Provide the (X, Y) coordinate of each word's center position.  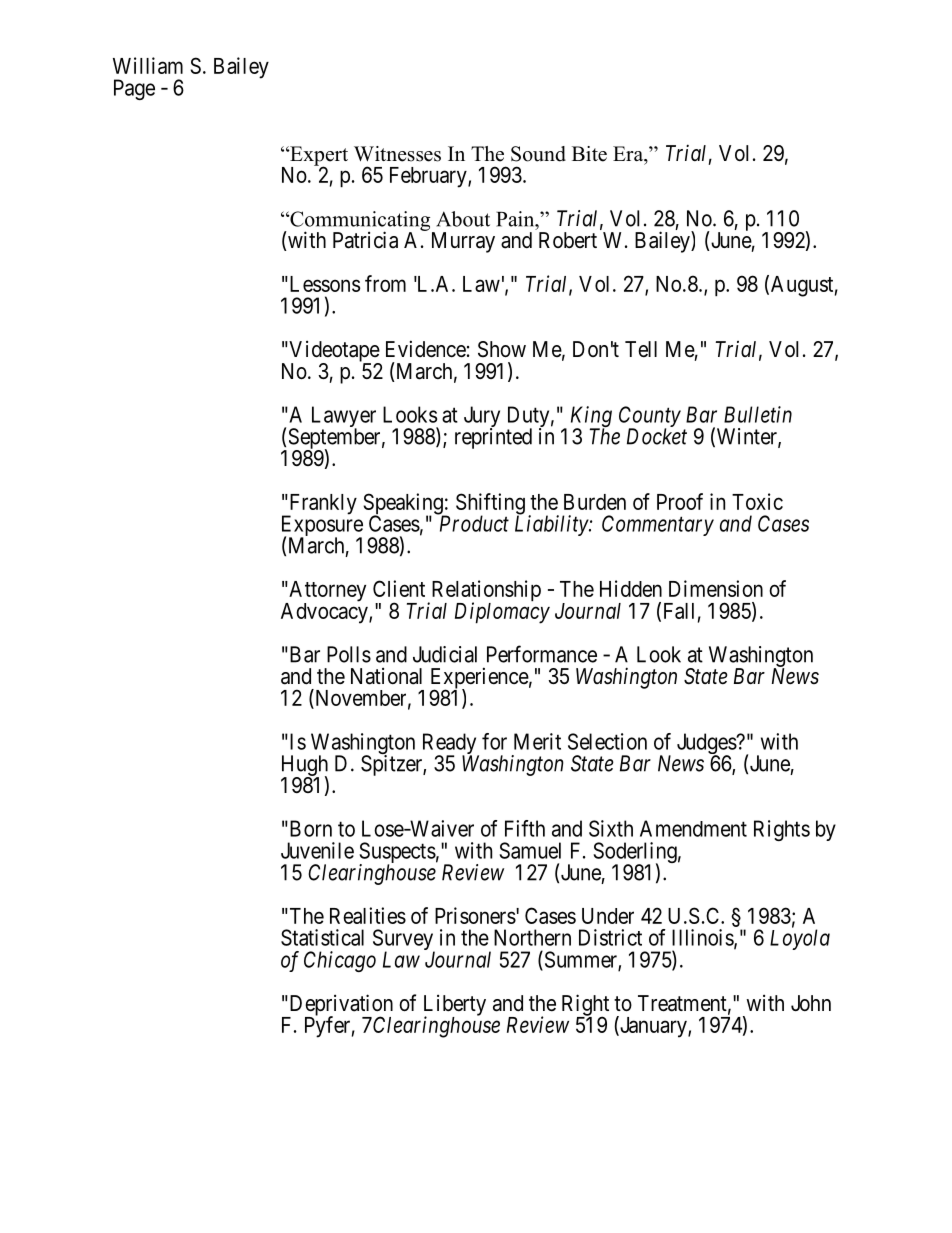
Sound (538, 154)
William (148, 65)
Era (629, 153)
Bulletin (758, 414)
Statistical (322, 937)
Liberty (455, 1006)
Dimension (716, 588)
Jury (482, 418)
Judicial (445, 654)
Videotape (333, 352)
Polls (349, 654)
